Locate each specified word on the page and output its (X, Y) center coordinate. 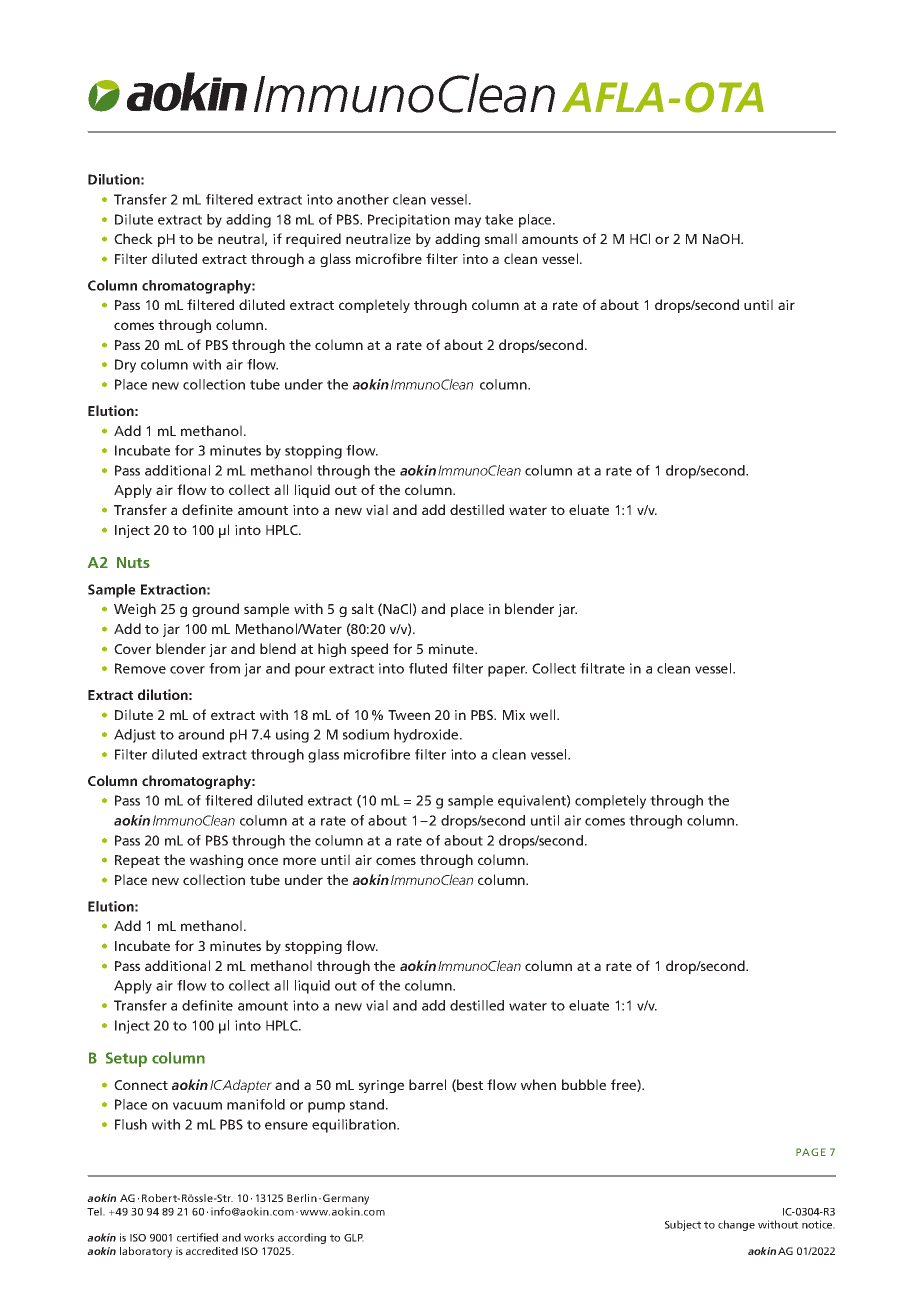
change (736, 1225)
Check (133, 238)
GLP (354, 1238)
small (501, 238)
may (468, 222)
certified (197, 1237)
